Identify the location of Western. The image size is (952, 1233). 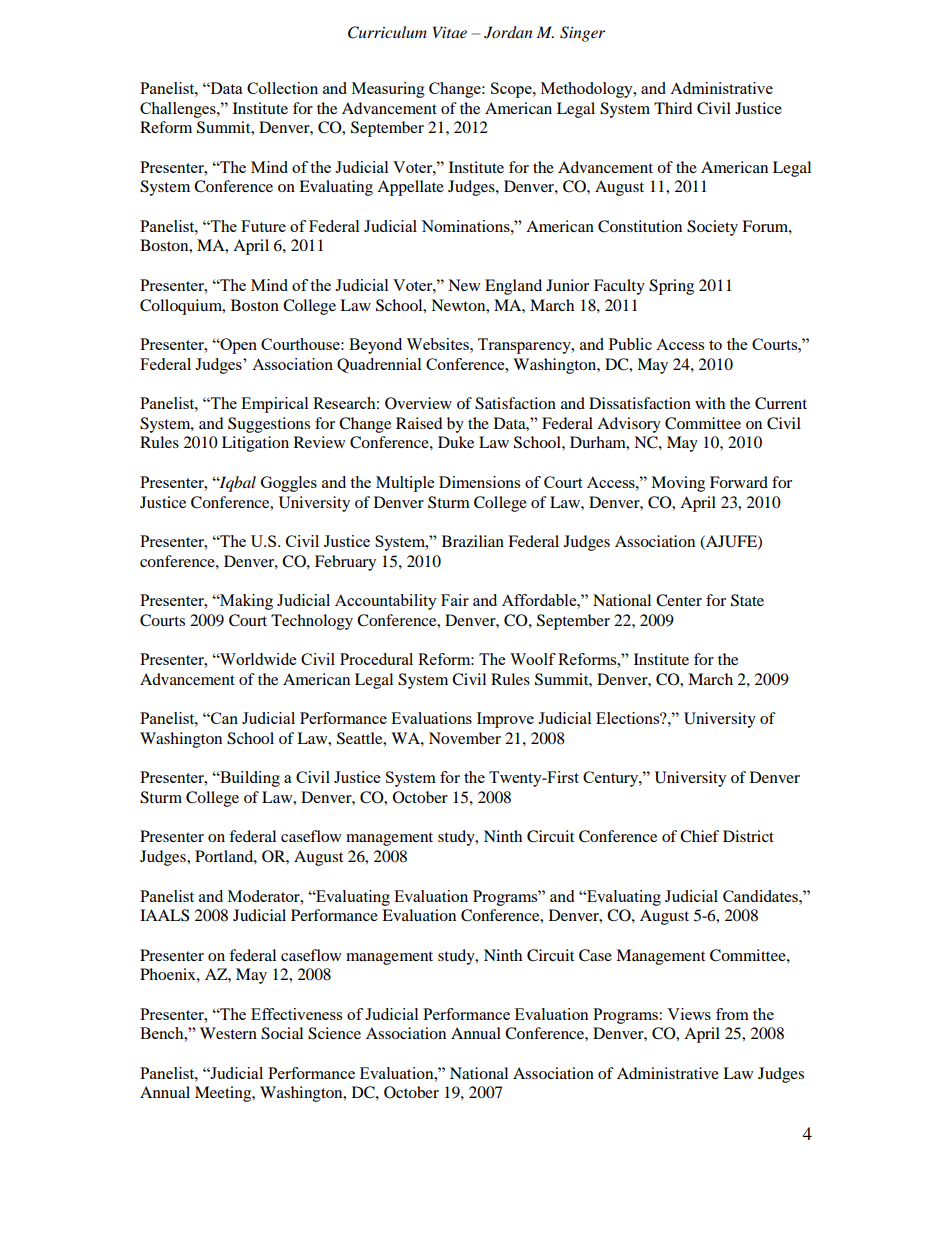
(228, 1033).
